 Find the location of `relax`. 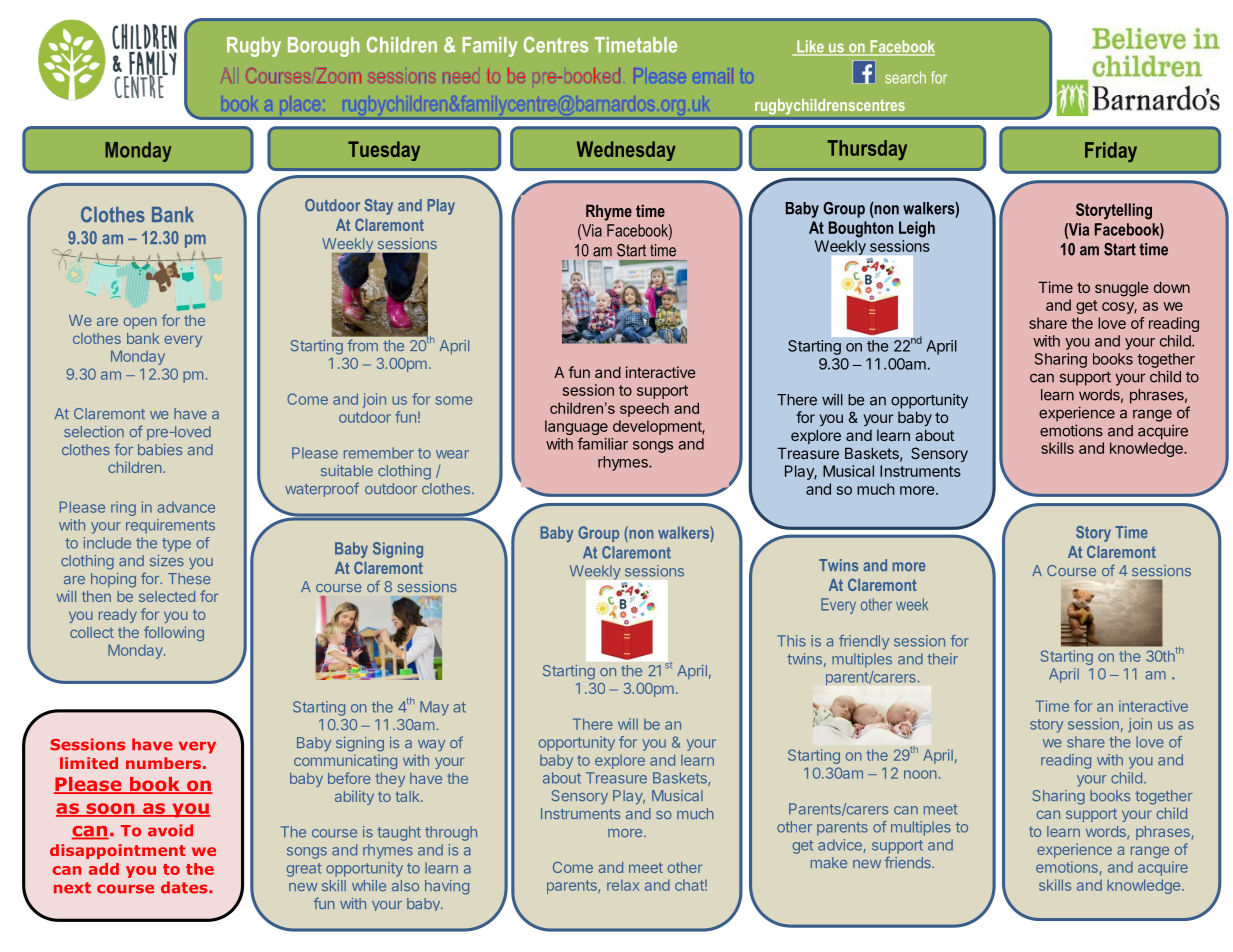

relax is located at coordinates (623, 885).
